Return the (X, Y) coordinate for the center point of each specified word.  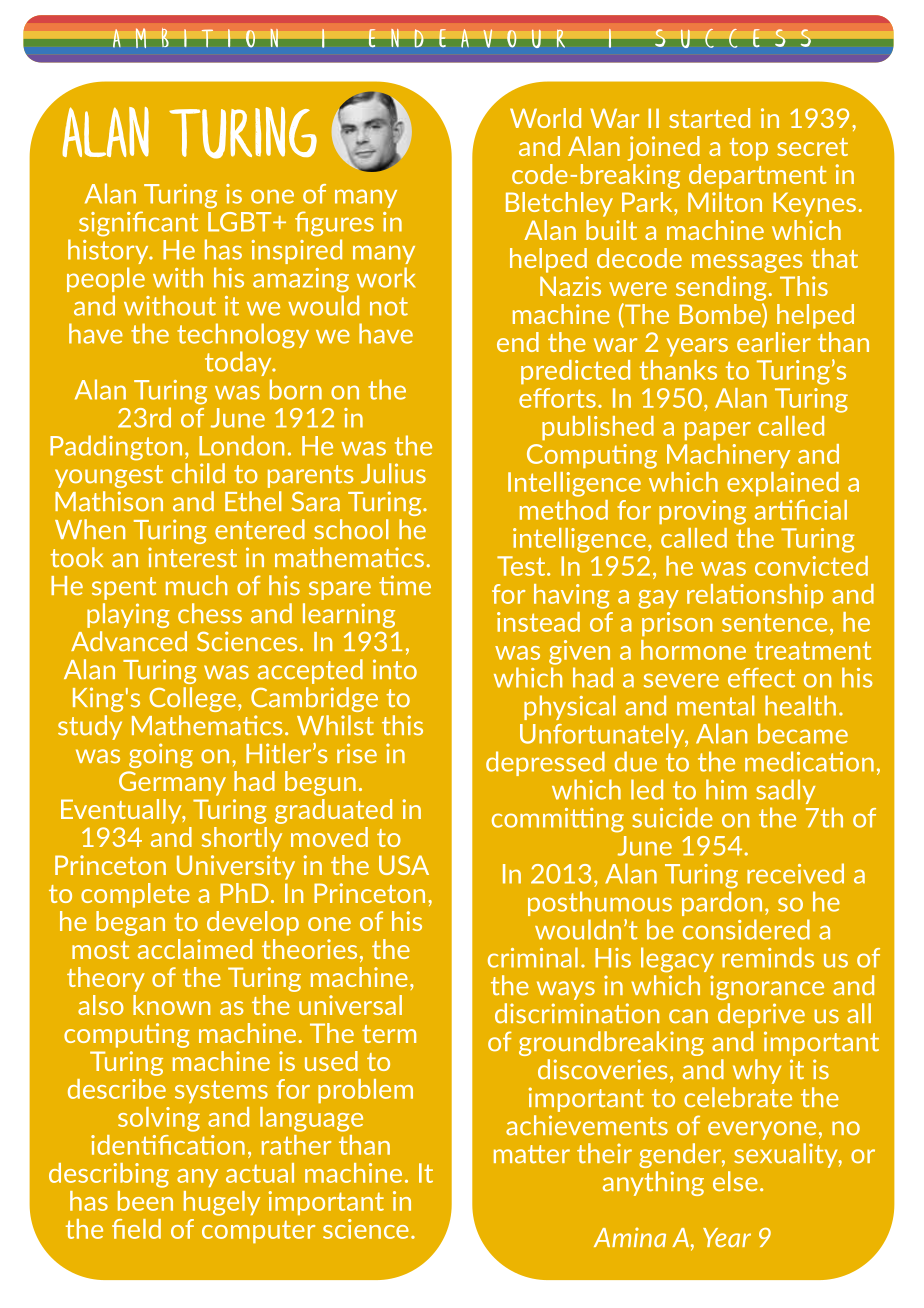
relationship (755, 596)
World (545, 118)
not (389, 306)
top (749, 149)
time (405, 585)
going (161, 755)
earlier (774, 342)
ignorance (767, 987)
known (171, 1005)
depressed (545, 763)
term (389, 1034)
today (239, 363)
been (145, 1201)
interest (192, 557)
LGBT (241, 222)
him (726, 789)
